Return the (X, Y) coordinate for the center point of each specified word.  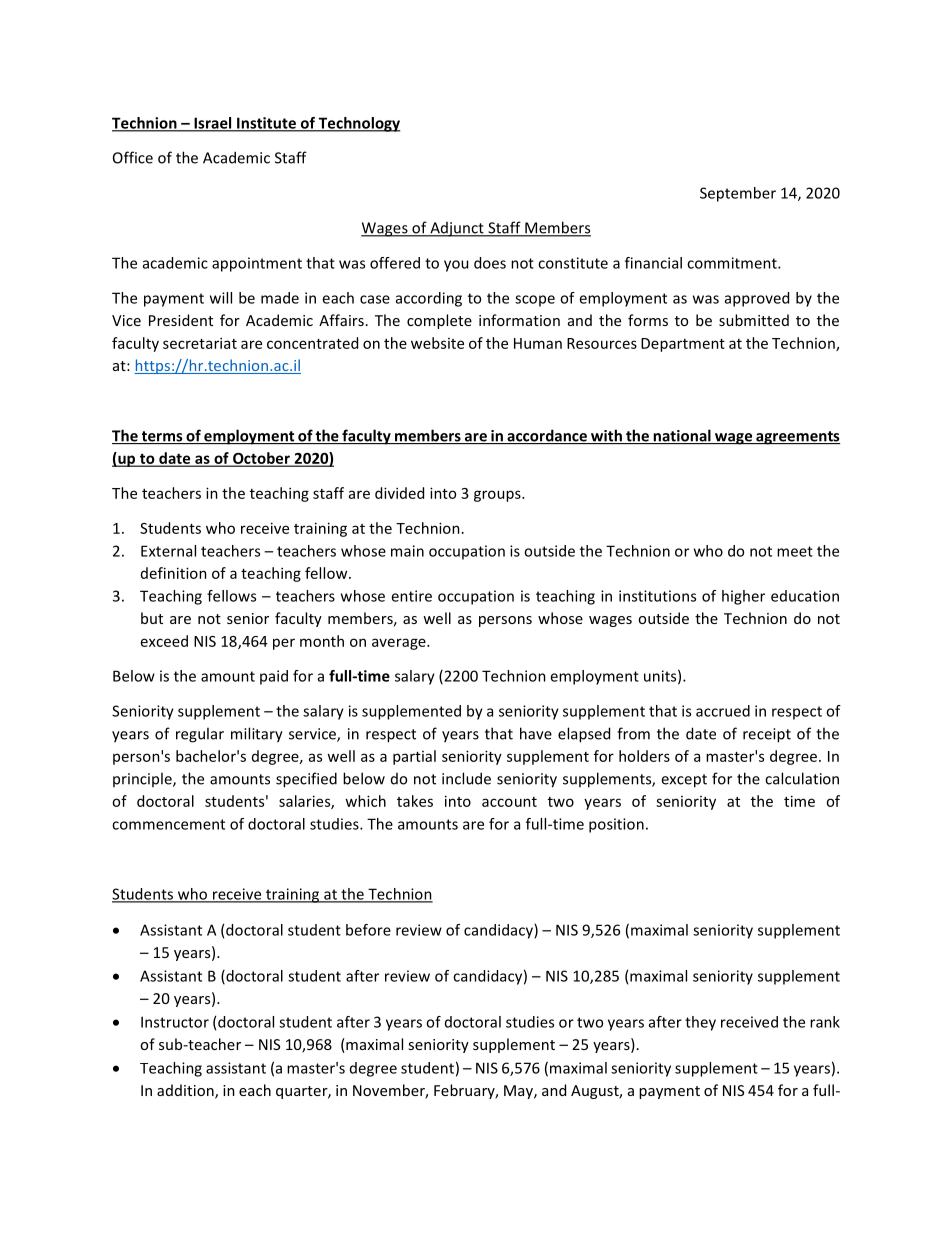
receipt (767, 735)
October (261, 459)
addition (186, 1091)
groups (498, 496)
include (466, 778)
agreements (797, 438)
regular (200, 735)
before (368, 930)
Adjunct (457, 229)
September (738, 194)
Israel (213, 124)
